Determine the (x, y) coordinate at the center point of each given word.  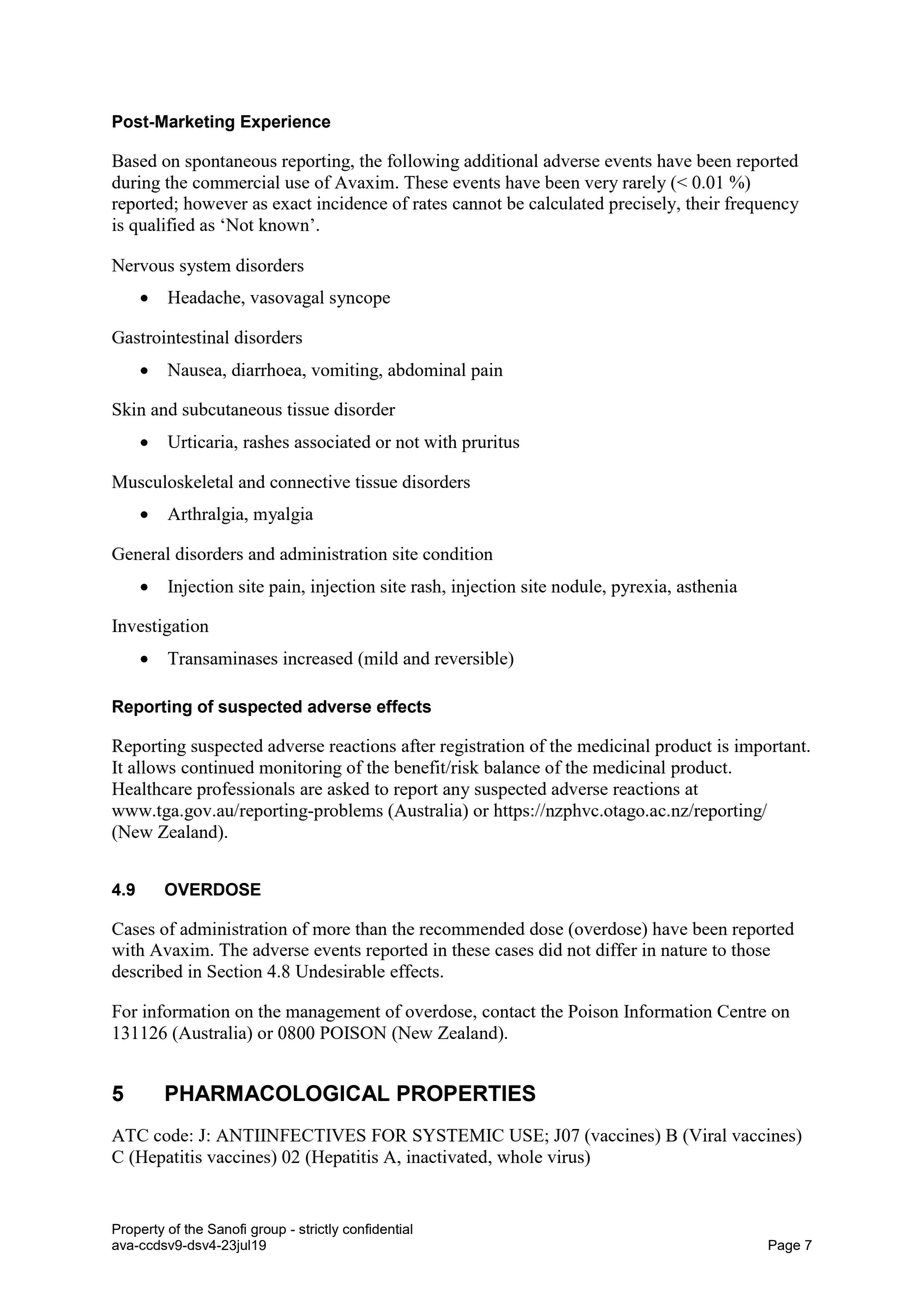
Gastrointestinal (170, 337)
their (703, 203)
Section (234, 971)
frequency (762, 205)
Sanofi (227, 1228)
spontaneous (231, 163)
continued (217, 767)
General (141, 553)
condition (458, 553)
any (456, 792)
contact (509, 1012)
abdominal (427, 369)
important (771, 747)
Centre (741, 1011)
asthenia (707, 586)
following (423, 162)
